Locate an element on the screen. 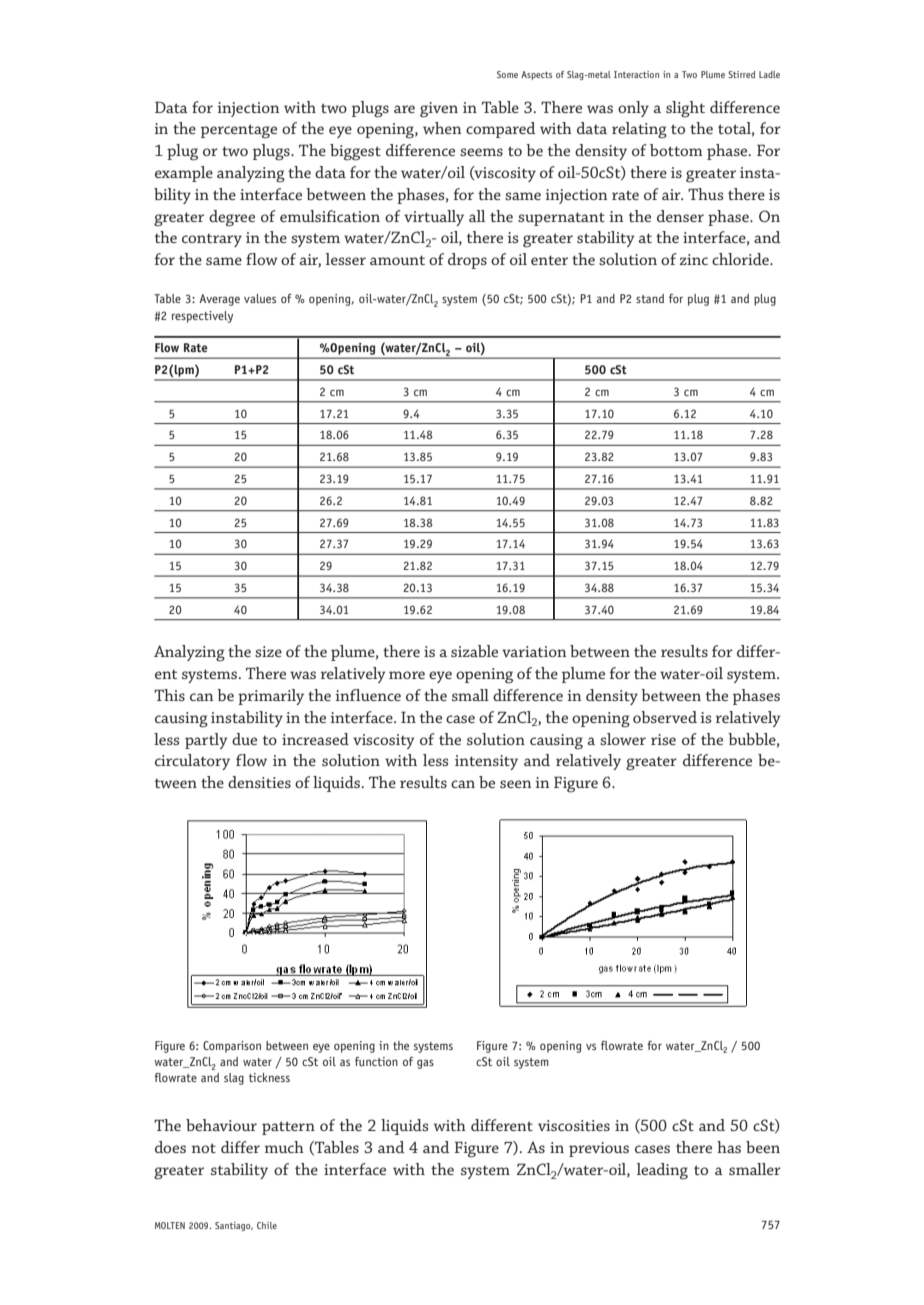  percentage is located at coordinates (239, 131).
